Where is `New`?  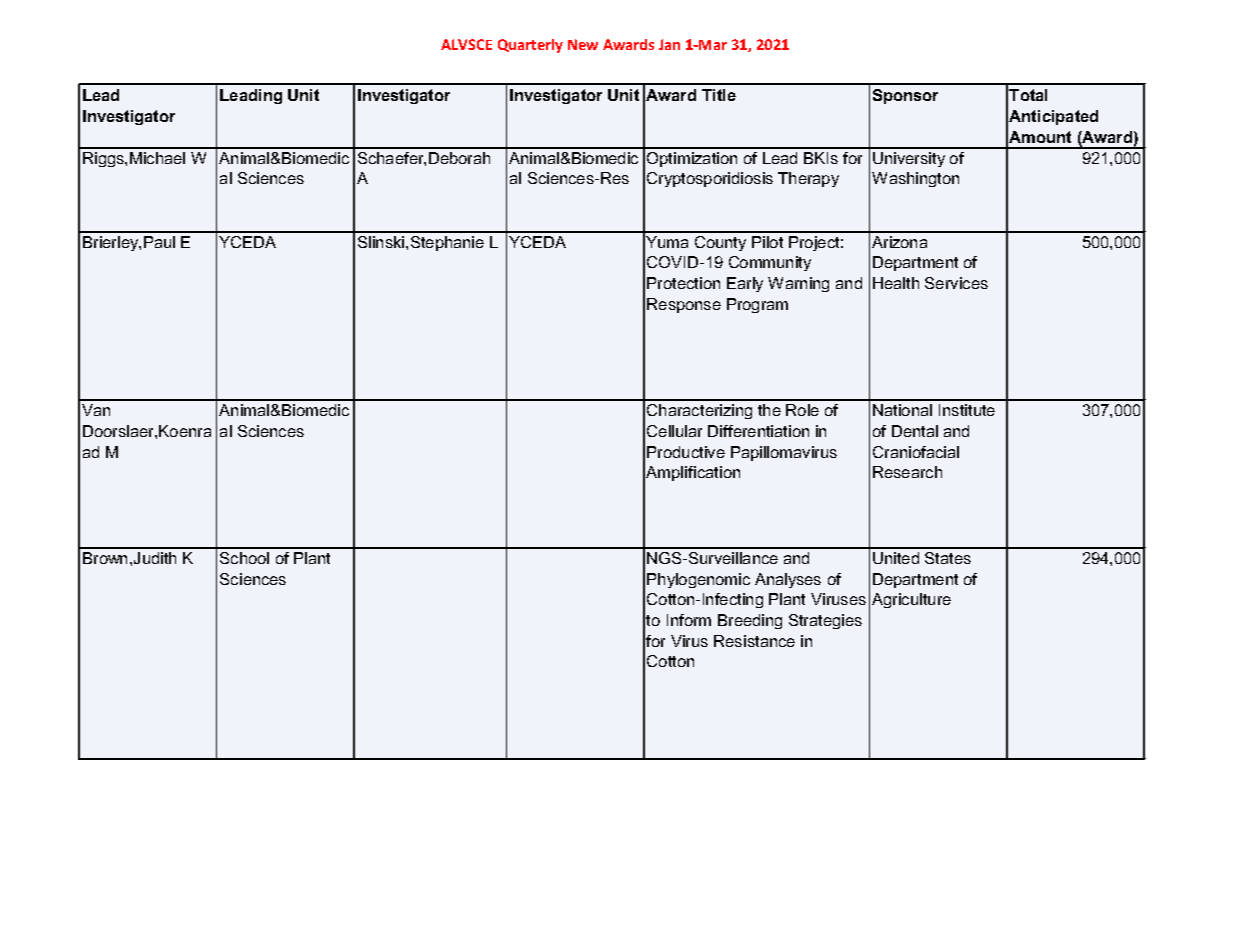 New is located at coordinates (583, 44).
